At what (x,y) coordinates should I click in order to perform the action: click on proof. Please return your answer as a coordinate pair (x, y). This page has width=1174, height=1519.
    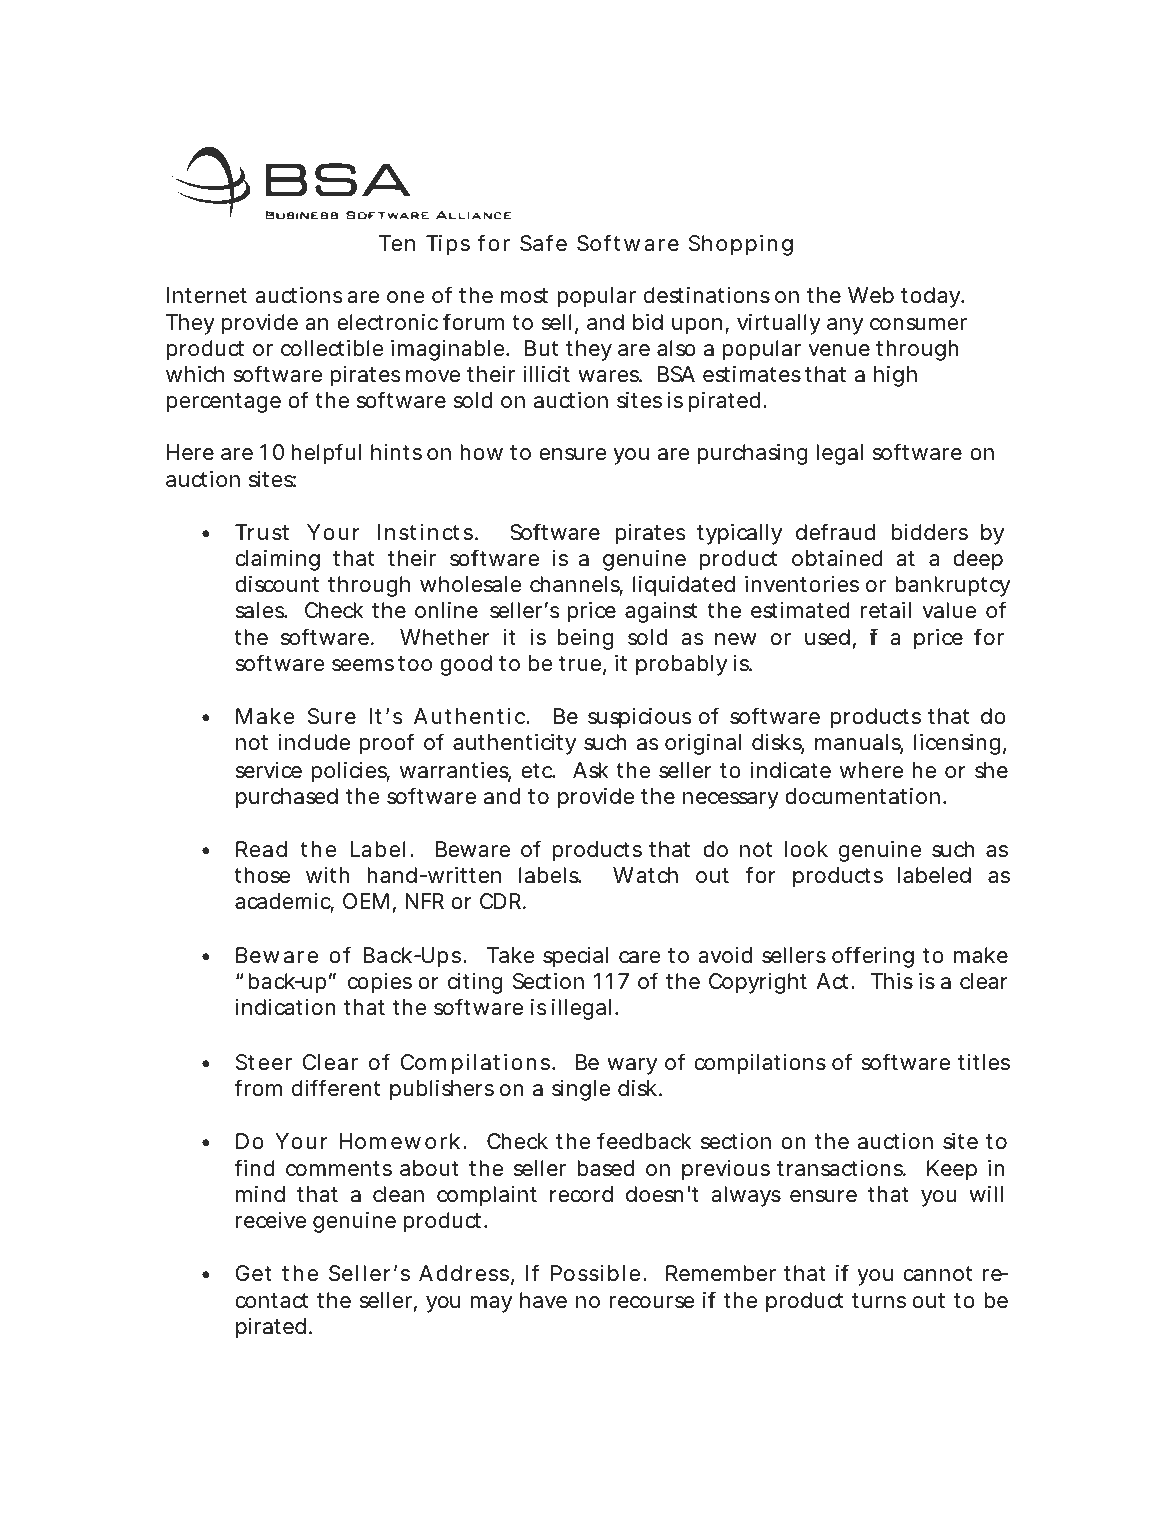
    Looking at the image, I should click on (387, 744).
